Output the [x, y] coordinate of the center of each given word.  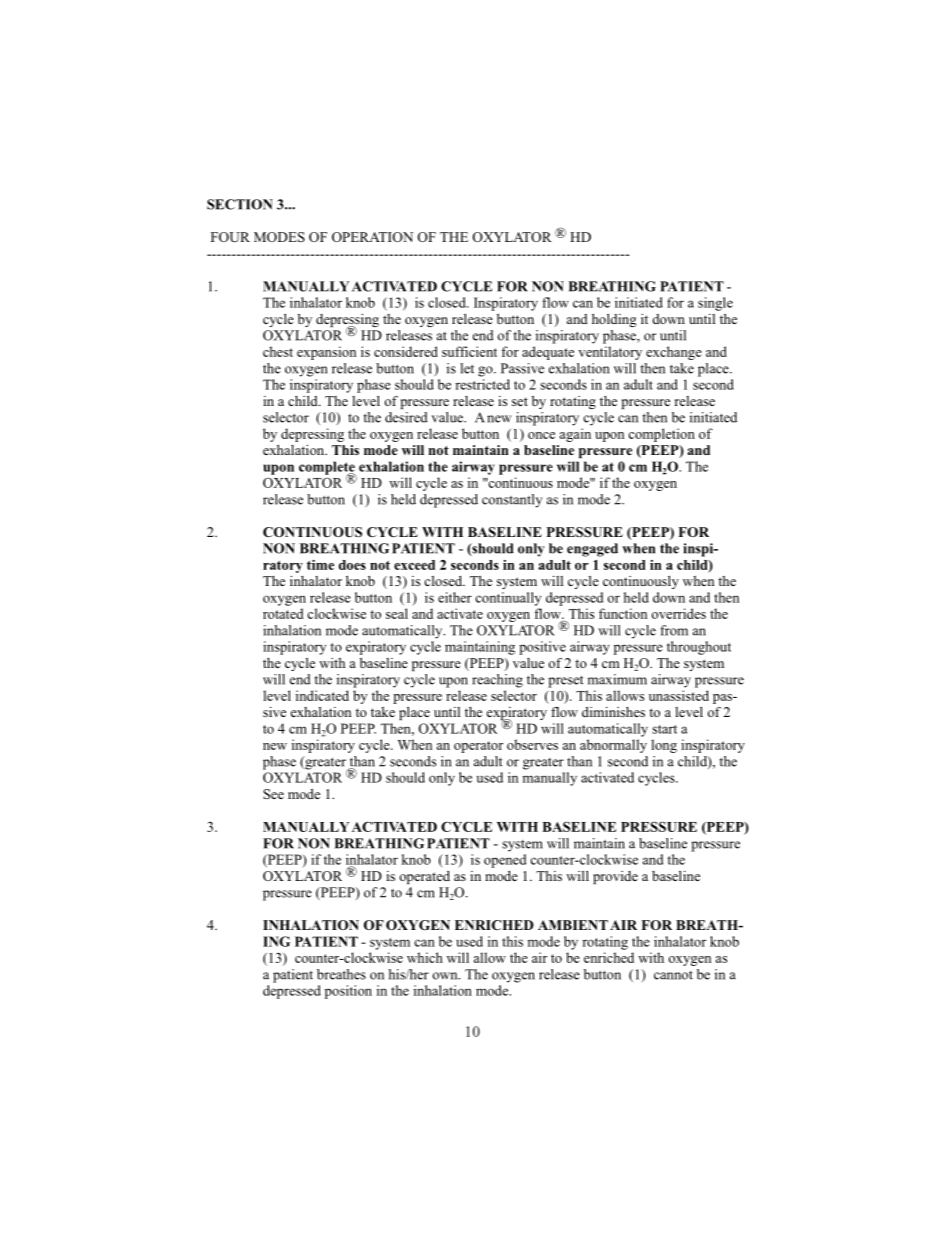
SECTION [240, 204]
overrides [678, 613]
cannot [673, 975]
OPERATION [372, 237]
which [425, 957]
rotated [283, 613]
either [455, 597]
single [715, 304]
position [348, 992]
